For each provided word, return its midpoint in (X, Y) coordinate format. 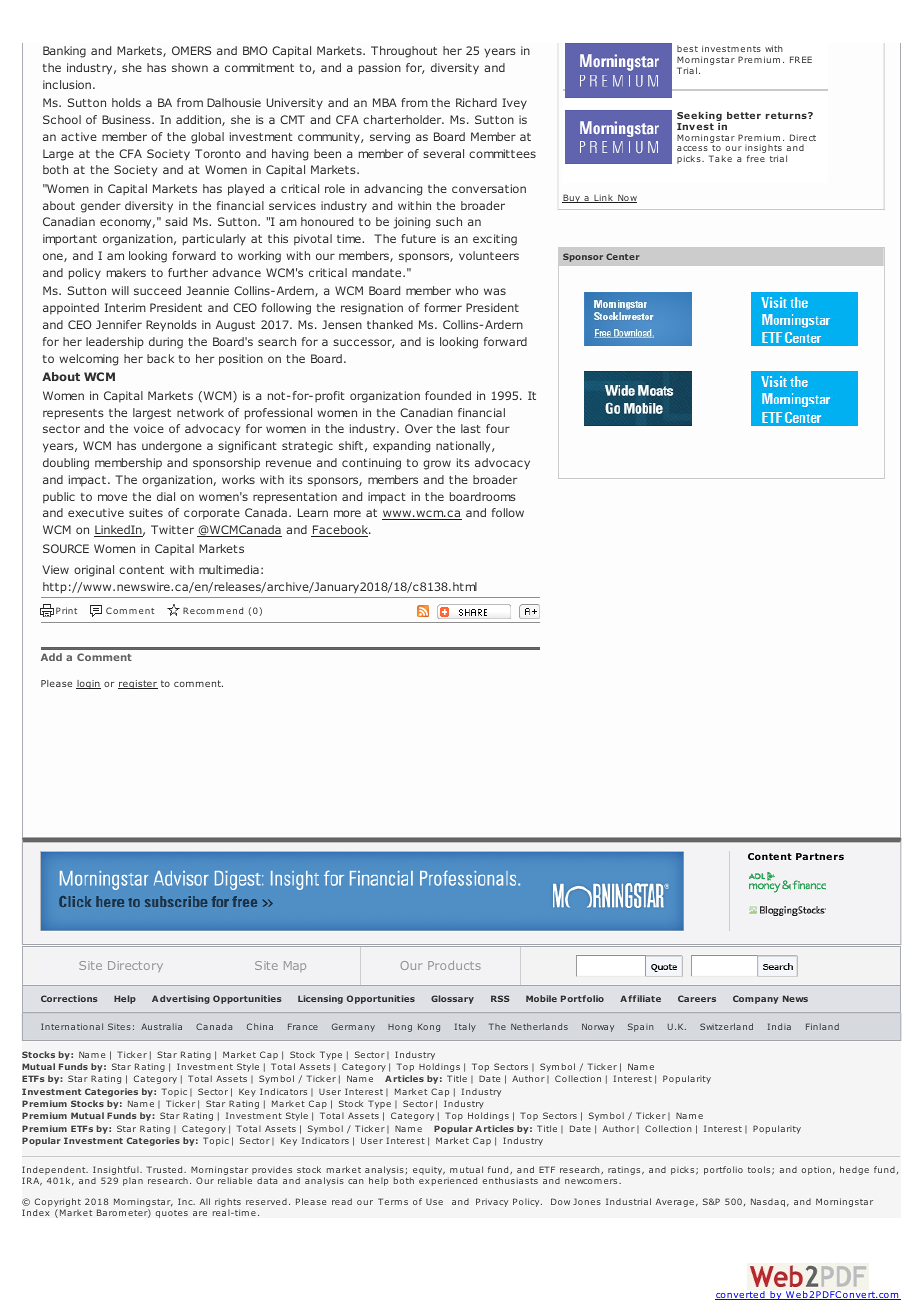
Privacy (492, 1202)
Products (454, 965)
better (744, 115)
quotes (171, 1214)
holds (126, 102)
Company (756, 999)
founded (448, 395)
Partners (820, 856)
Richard (476, 102)
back (160, 358)
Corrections (69, 998)
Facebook (341, 531)
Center (623, 256)
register (138, 684)
